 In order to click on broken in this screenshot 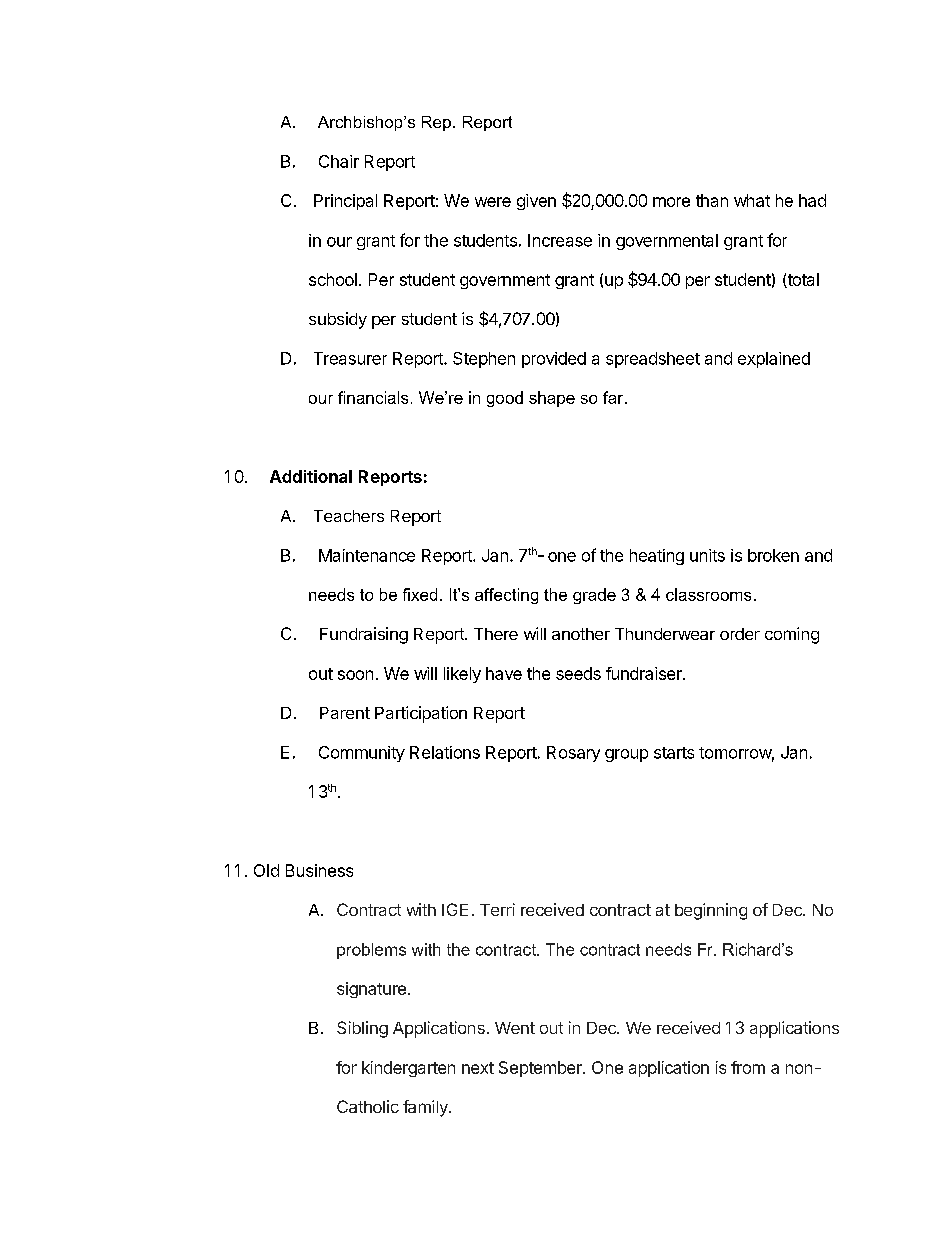, I will do `click(773, 555)`.
